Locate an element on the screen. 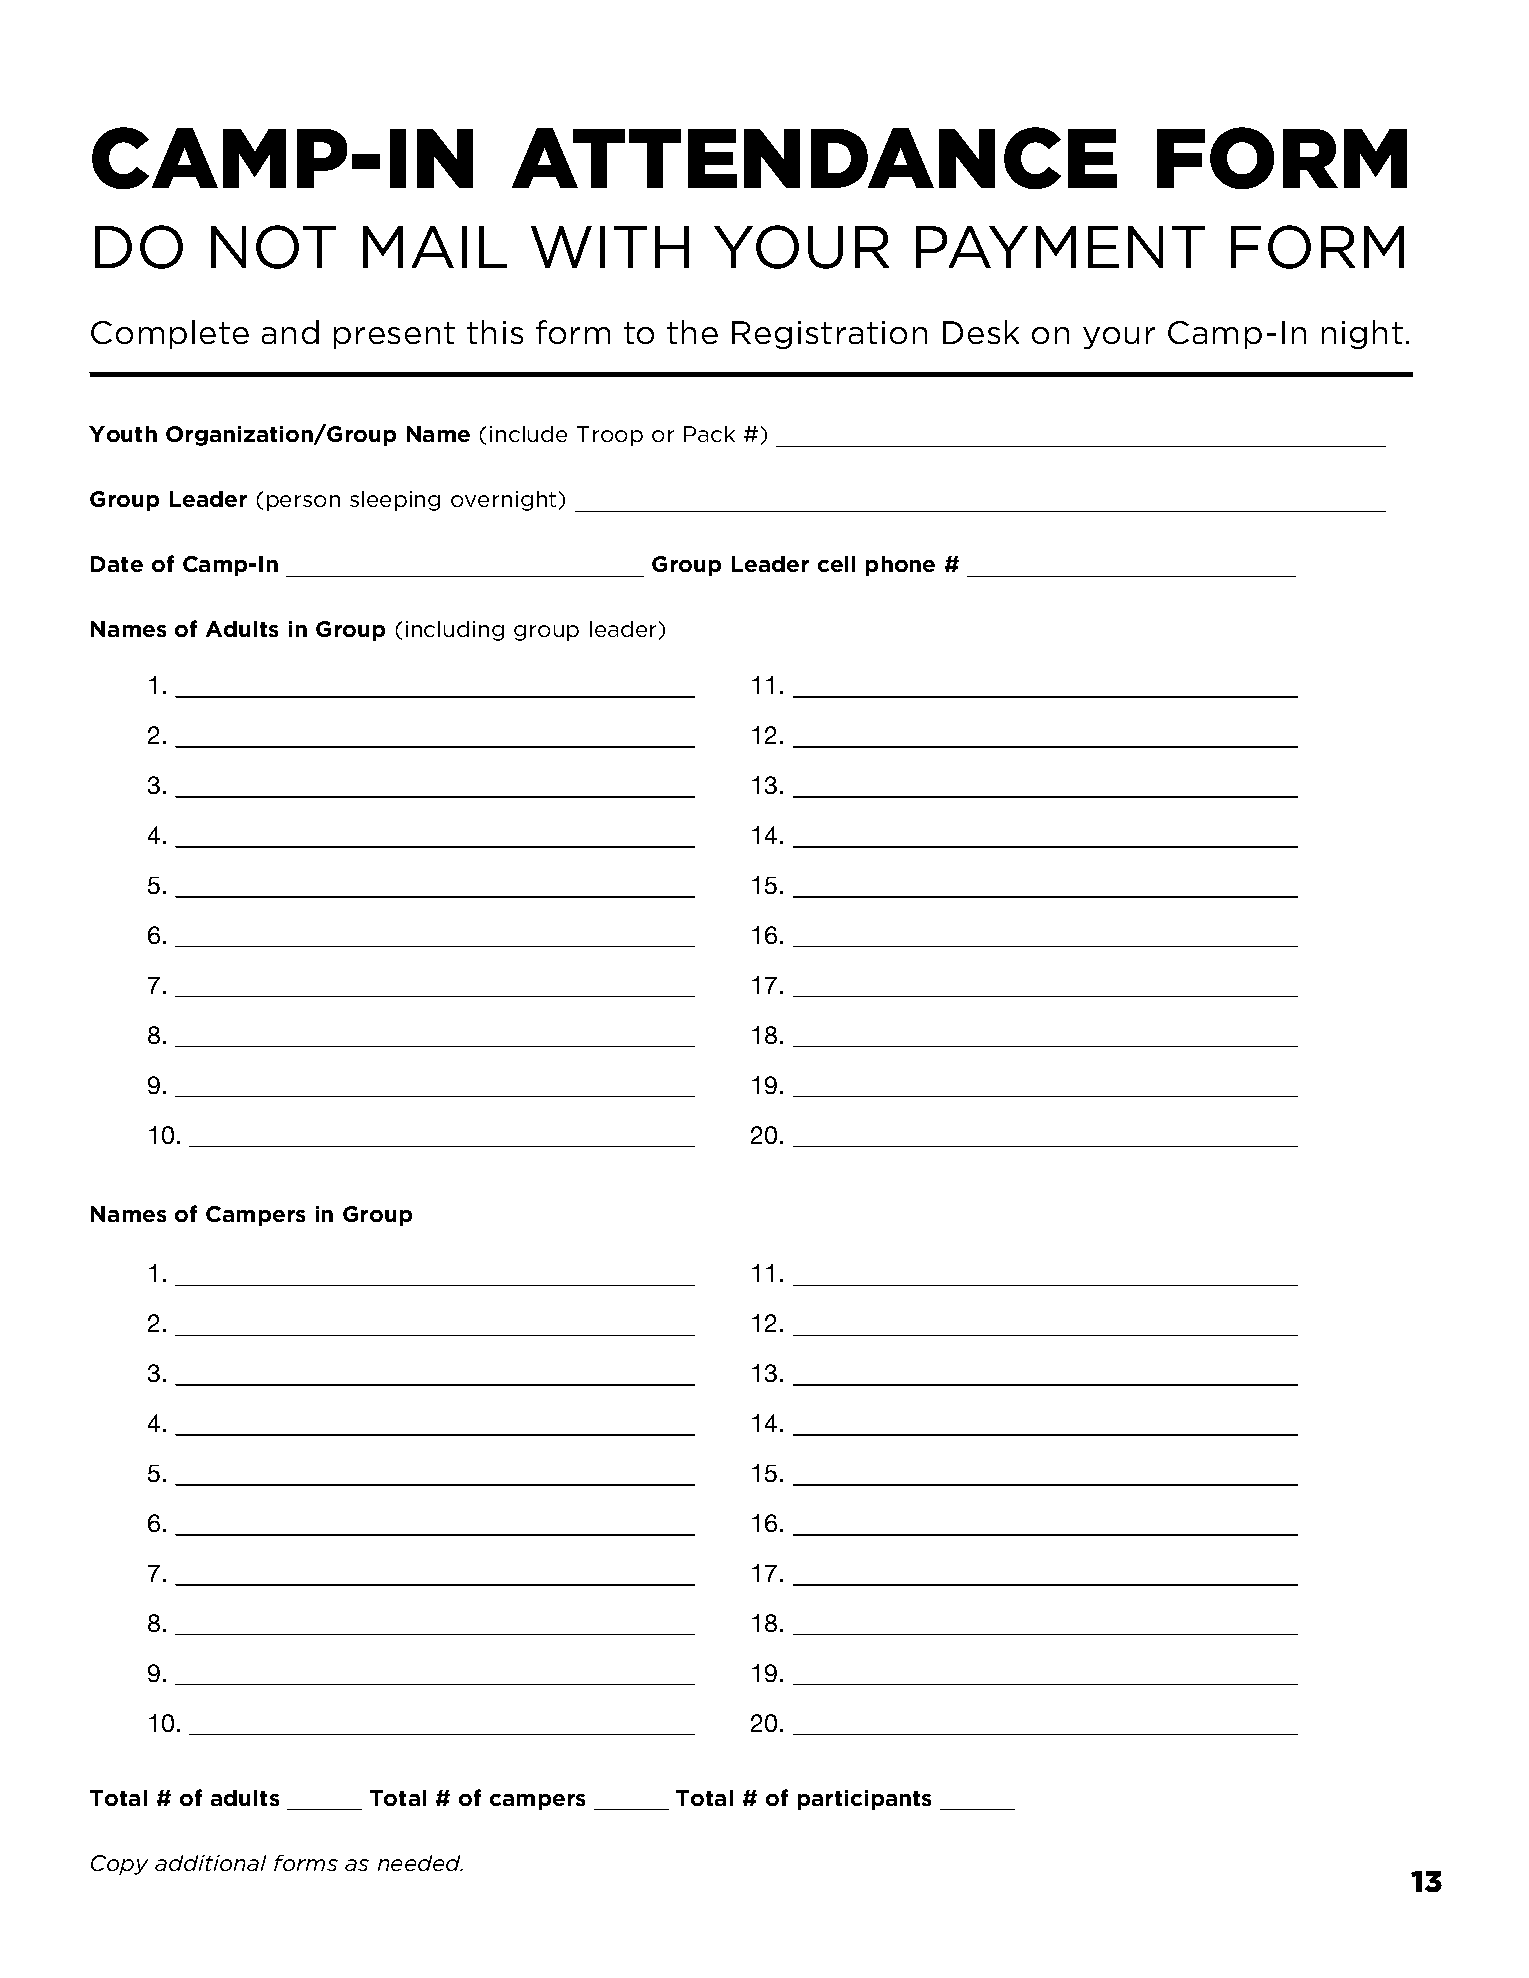 This screenshot has height=1978, width=1529. including is located at coordinates (455, 631).
